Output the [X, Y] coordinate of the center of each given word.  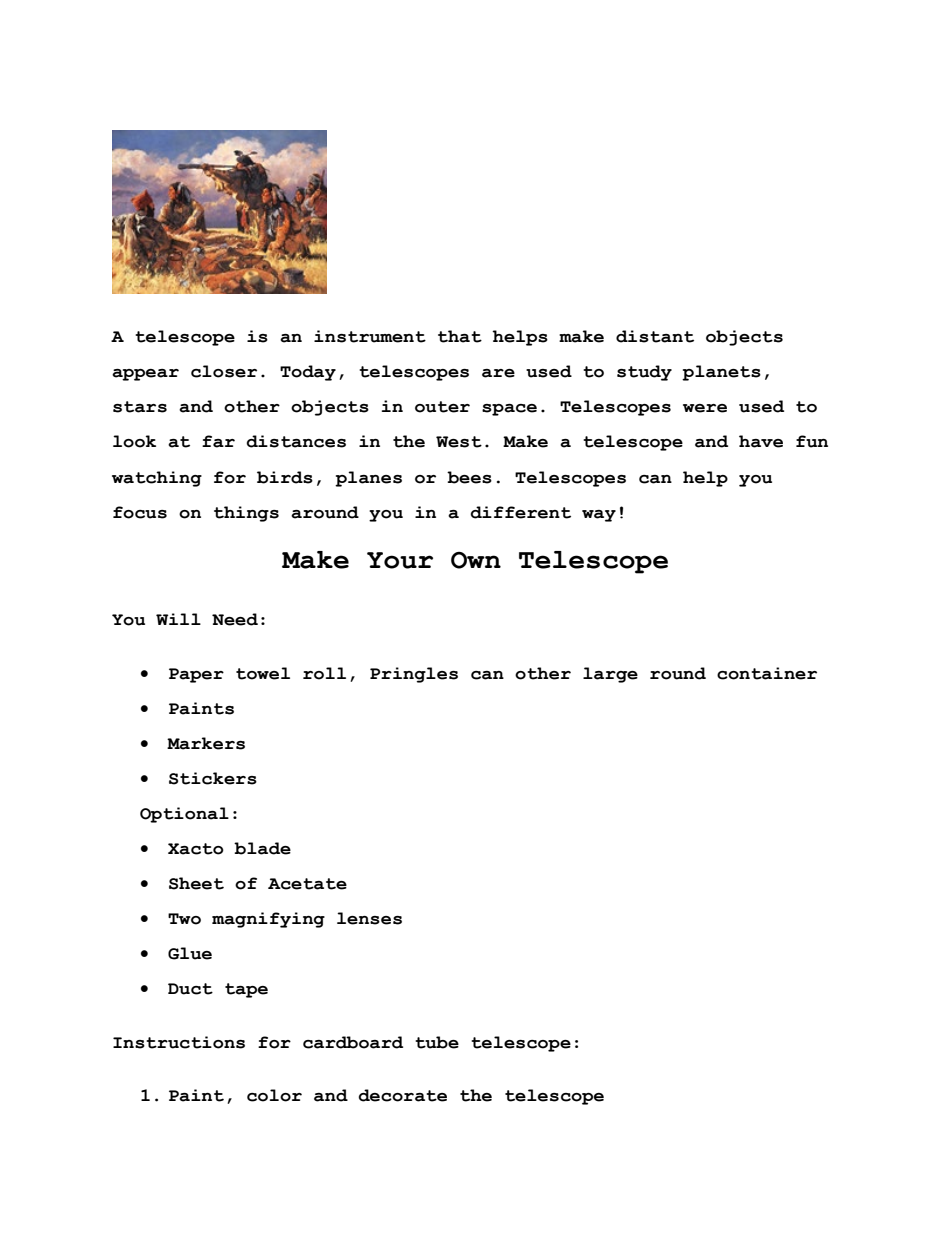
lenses [369, 918]
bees [469, 477]
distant [655, 336]
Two [184, 919]
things [246, 514]
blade [262, 848]
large [610, 675]
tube [437, 1042]
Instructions [179, 1042]
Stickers [213, 778]
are [498, 373]
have [761, 441]
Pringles [414, 675]
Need [235, 619]
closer [224, 371]
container [767, 673]
